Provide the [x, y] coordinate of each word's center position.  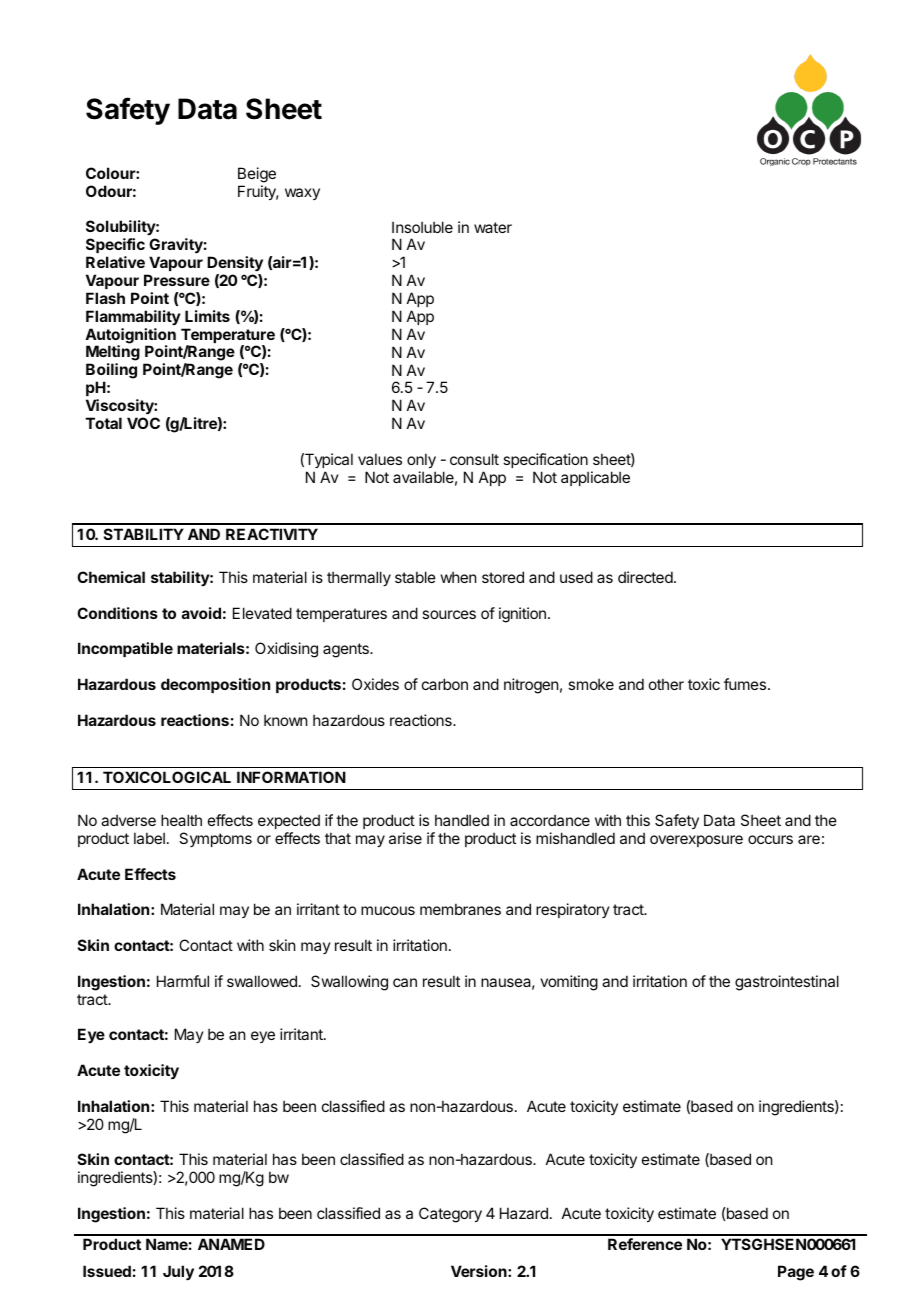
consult [474, 459]
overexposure [696, 841]
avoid [201, 613]
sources [449, 614]
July [178, 1273]
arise [405, 838]
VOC [143, 423]
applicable [595, 478]
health [181, 820]
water [493, 227]
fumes [745, 684]
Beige [257, 175]
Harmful [183, 981]
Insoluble [422, 227]
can [405, 982]
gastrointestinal [787, 983]
